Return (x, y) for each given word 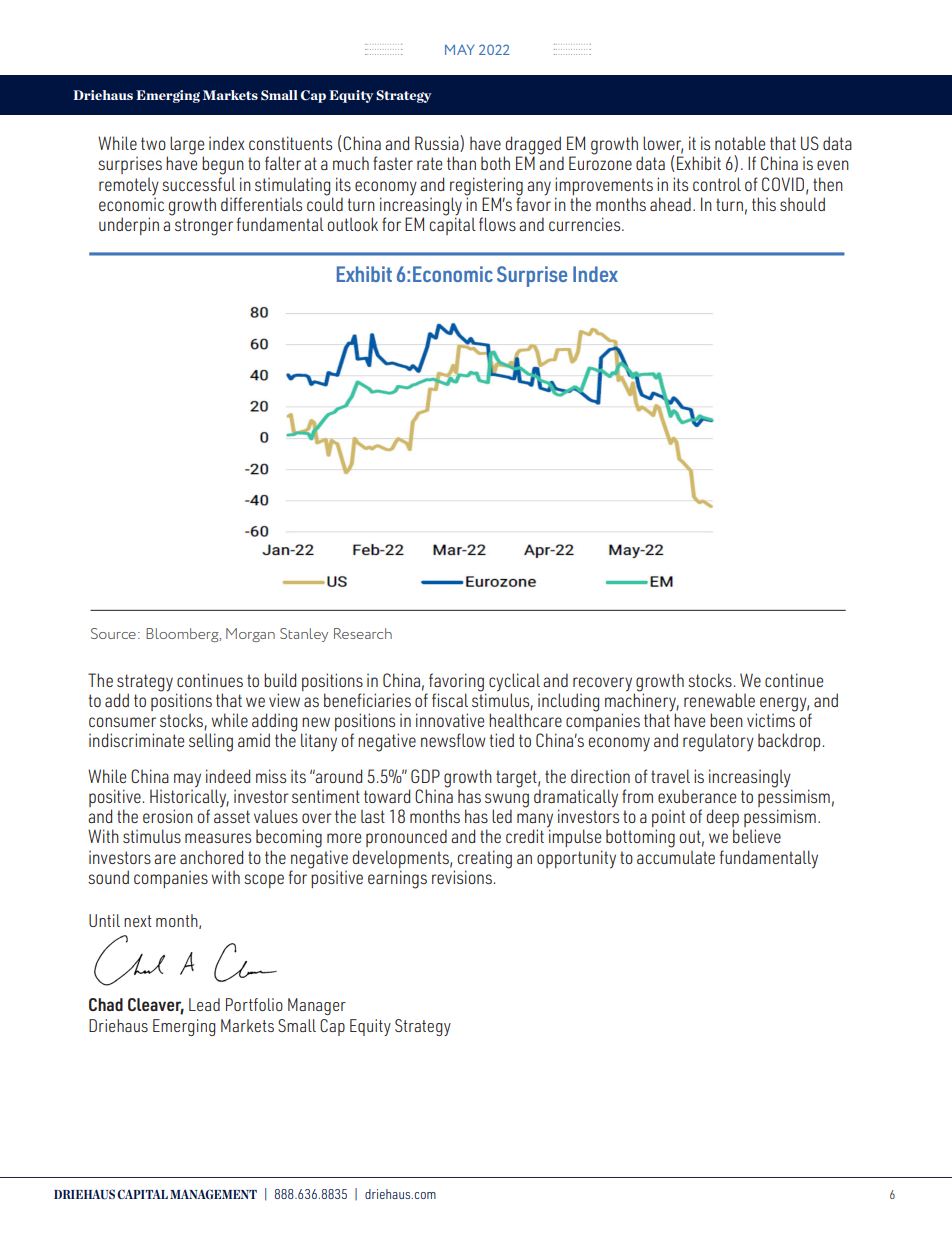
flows (497, 224)
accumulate (676, 857)
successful (199, 184)
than (461, 163)
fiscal (450, 700)
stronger (204, 227)
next (138, 921)
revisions (462, 877)
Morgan (250, 635)
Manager (317, 1006)
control (717, 184)
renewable (719, 700)
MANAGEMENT (213, 1194)
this (764, 204)
